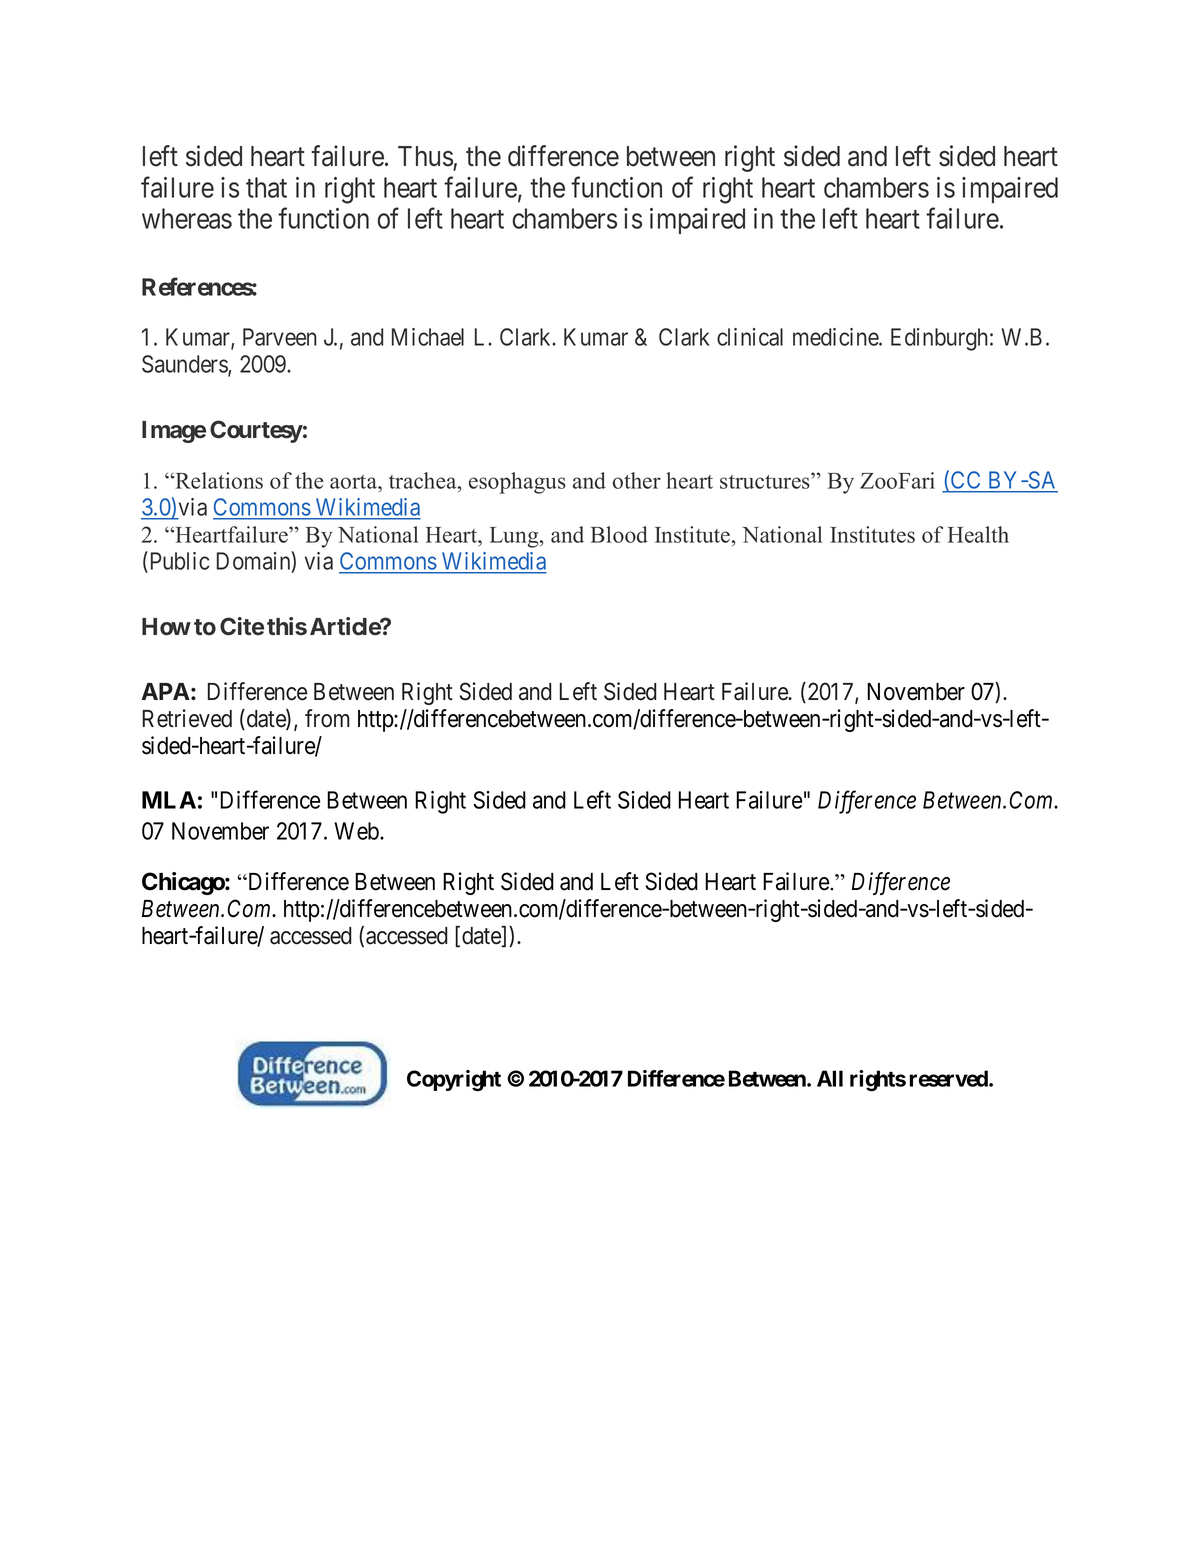  I want to click on All, so click(830, 1078).
